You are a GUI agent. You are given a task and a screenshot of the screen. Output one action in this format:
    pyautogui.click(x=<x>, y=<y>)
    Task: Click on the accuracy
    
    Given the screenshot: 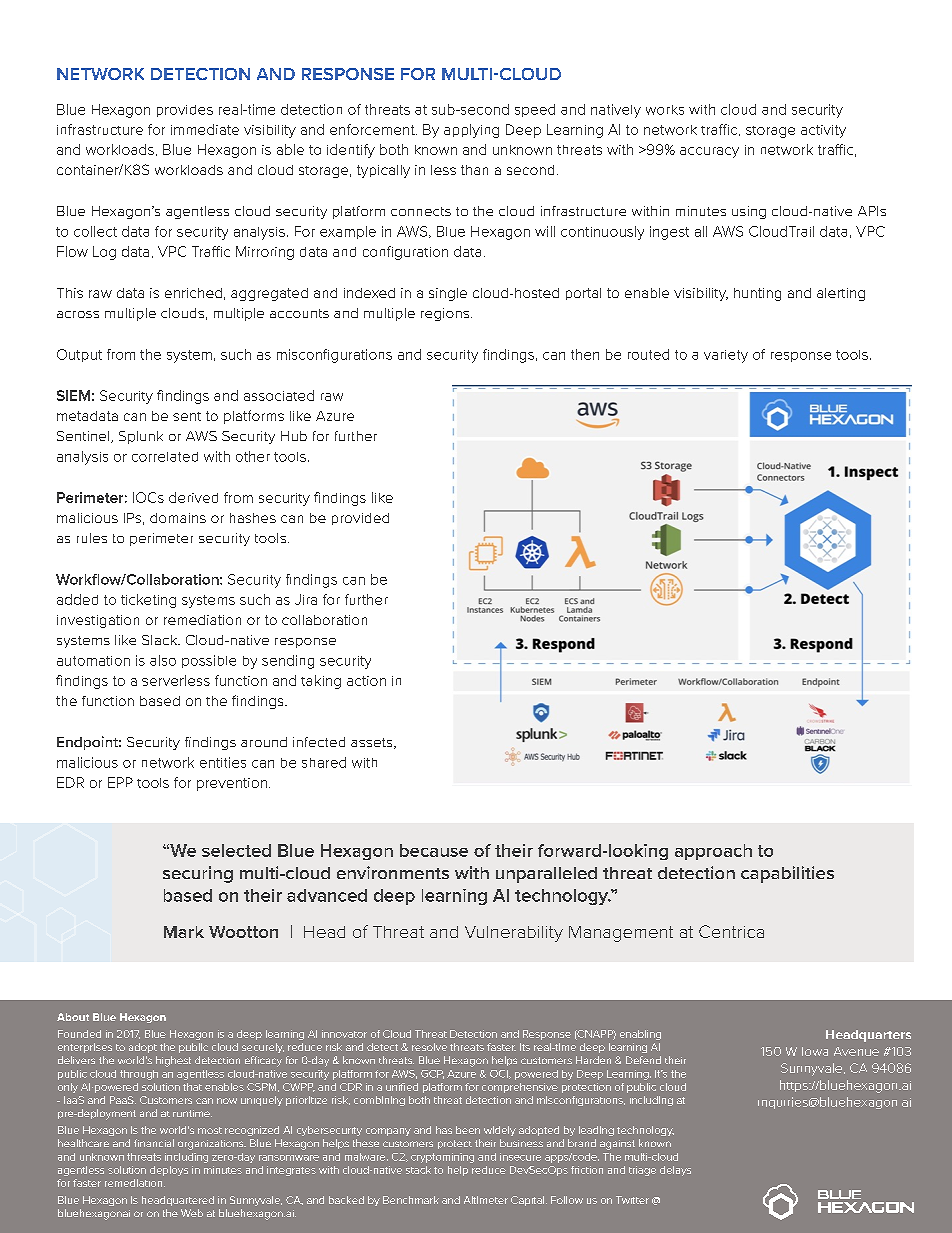 What is the action you would take?
    pyautogui.click(x=709, y=152)
